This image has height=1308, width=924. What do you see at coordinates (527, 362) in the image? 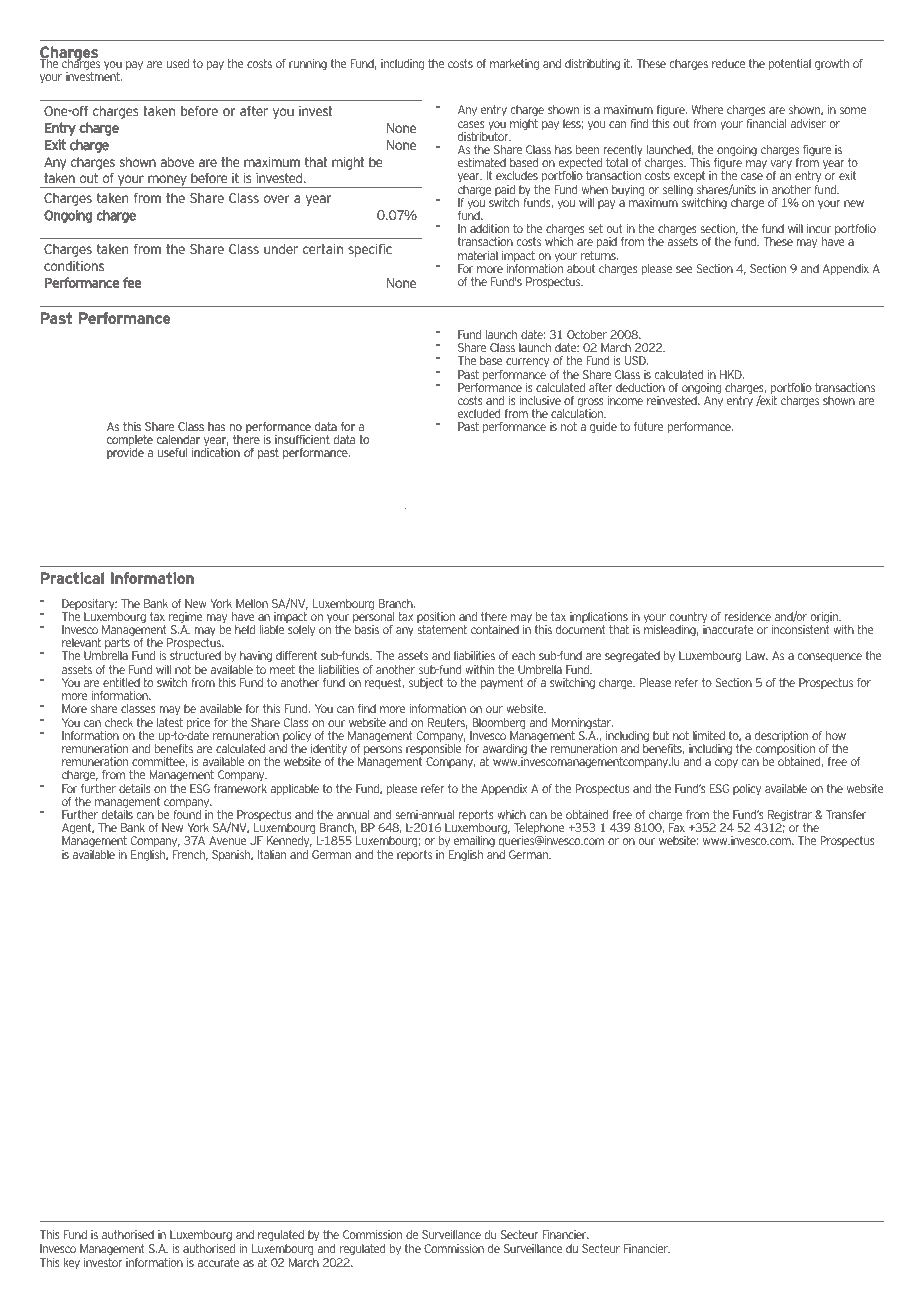
I see `currency` at bounding box center [527, 362].
